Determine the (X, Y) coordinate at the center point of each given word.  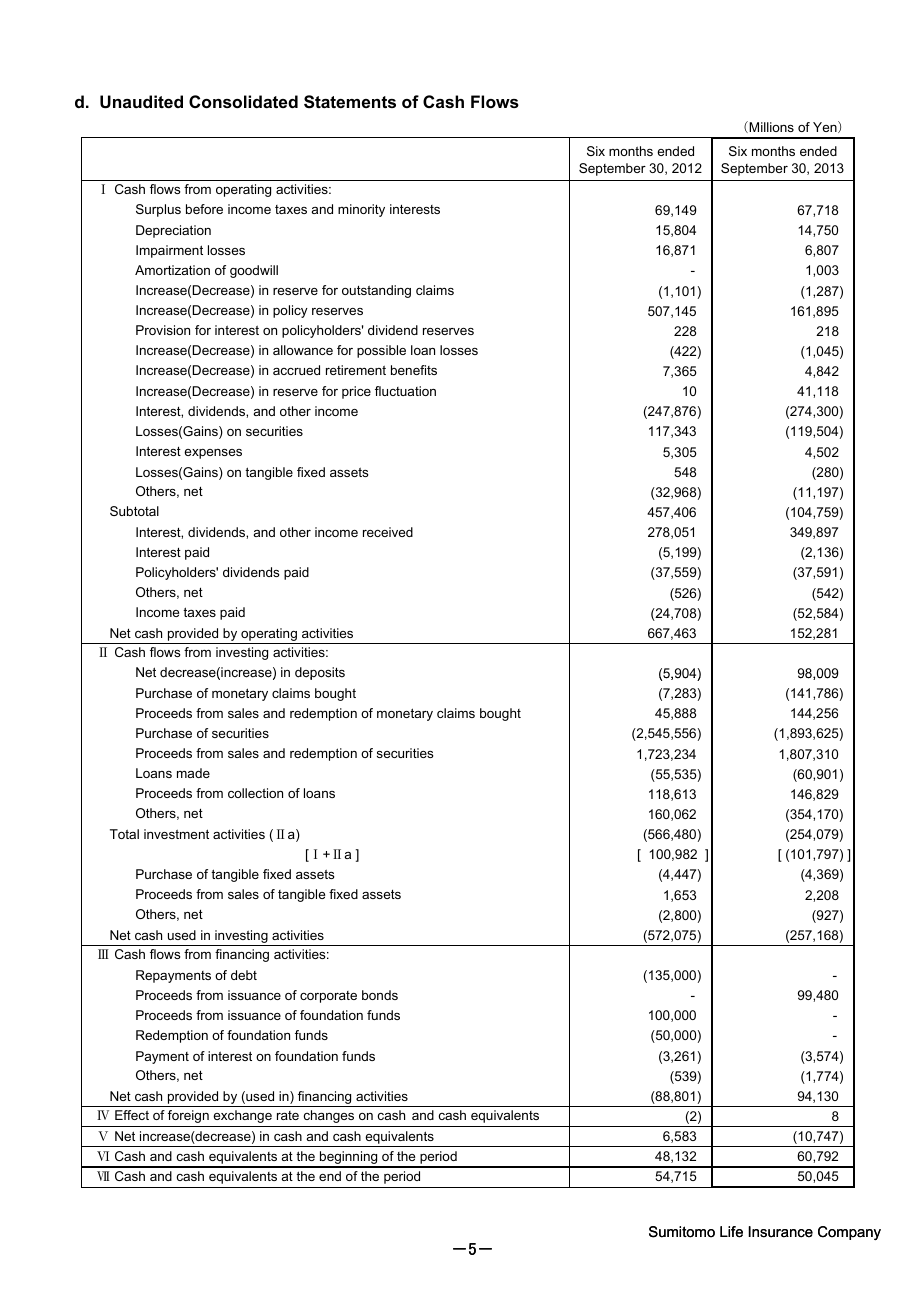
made (193, 773)
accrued (296, 370)
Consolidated (243, 101)
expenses (213, 454)
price (356, 392)
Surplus (158, 210)
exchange (242, 1116)
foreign (188, 1116)
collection (255, 793)
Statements (350, 102)
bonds (380, 995)
